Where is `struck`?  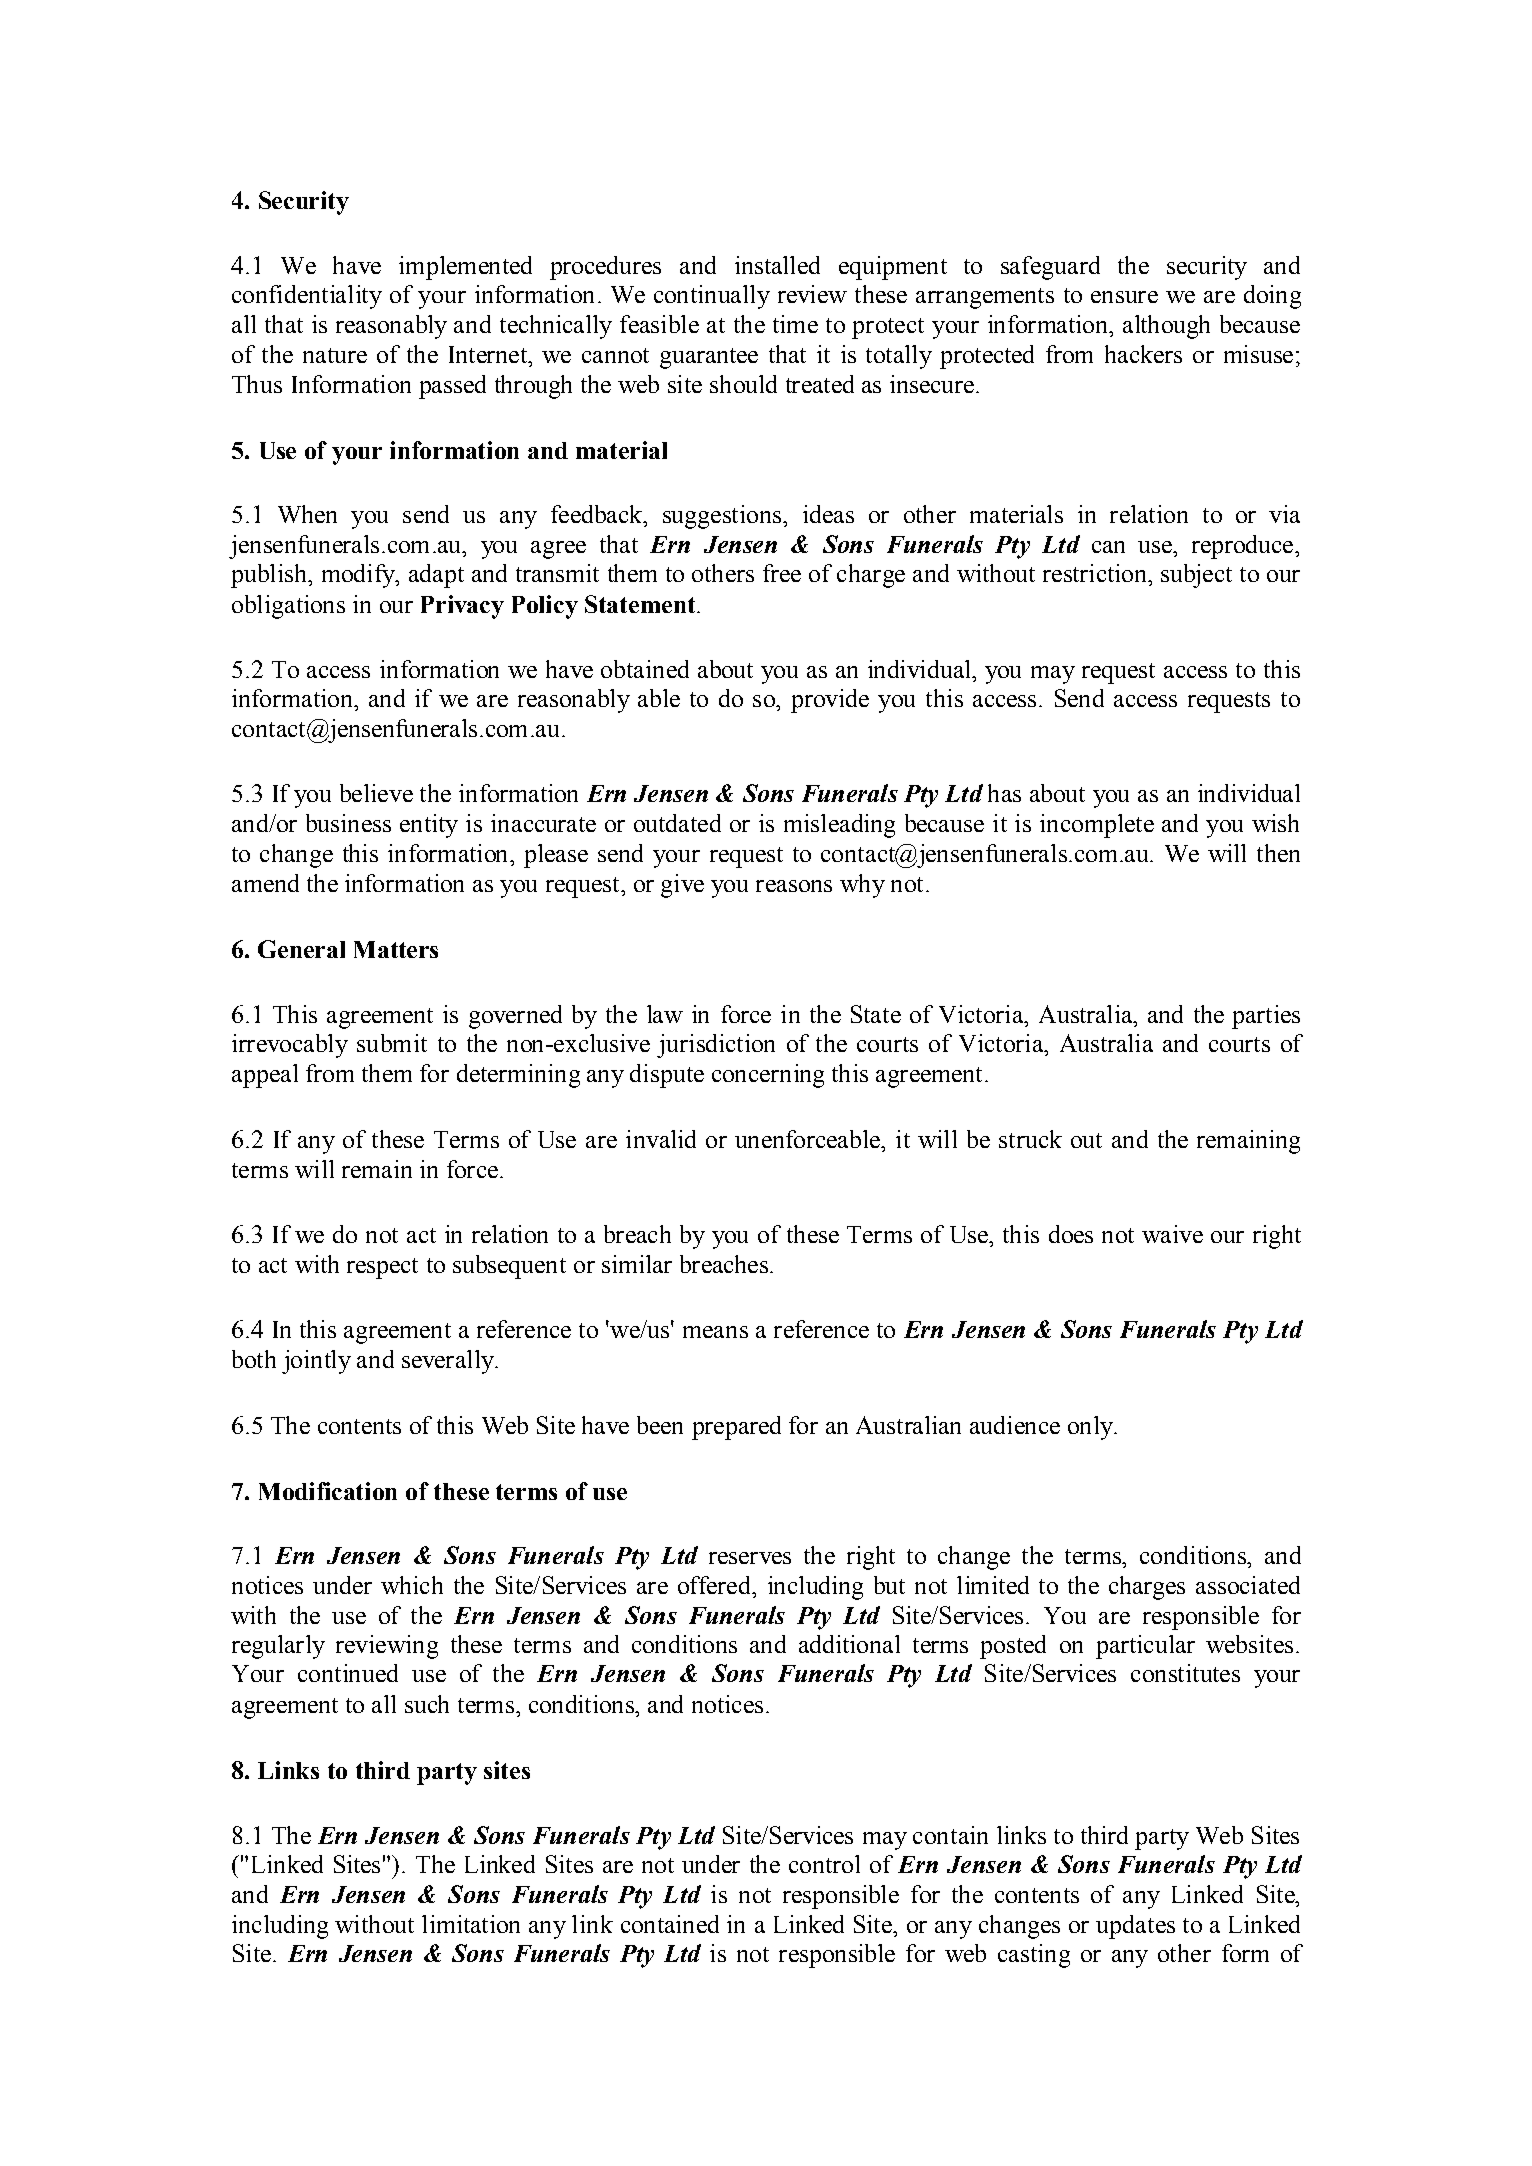 struck is located at coordinates (1030, 1139).
